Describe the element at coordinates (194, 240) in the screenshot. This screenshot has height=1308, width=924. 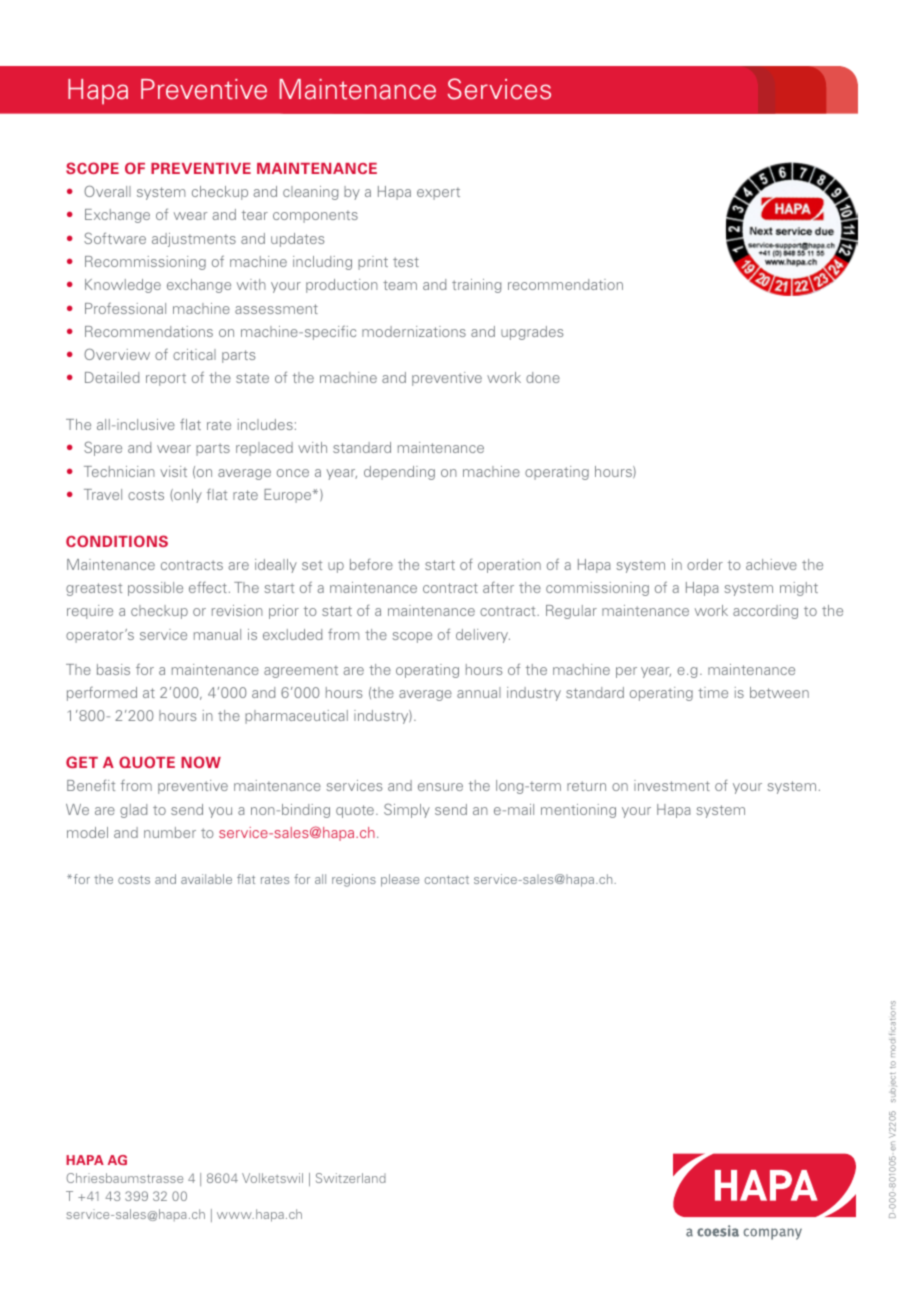
I see `adjustments` at that location.
